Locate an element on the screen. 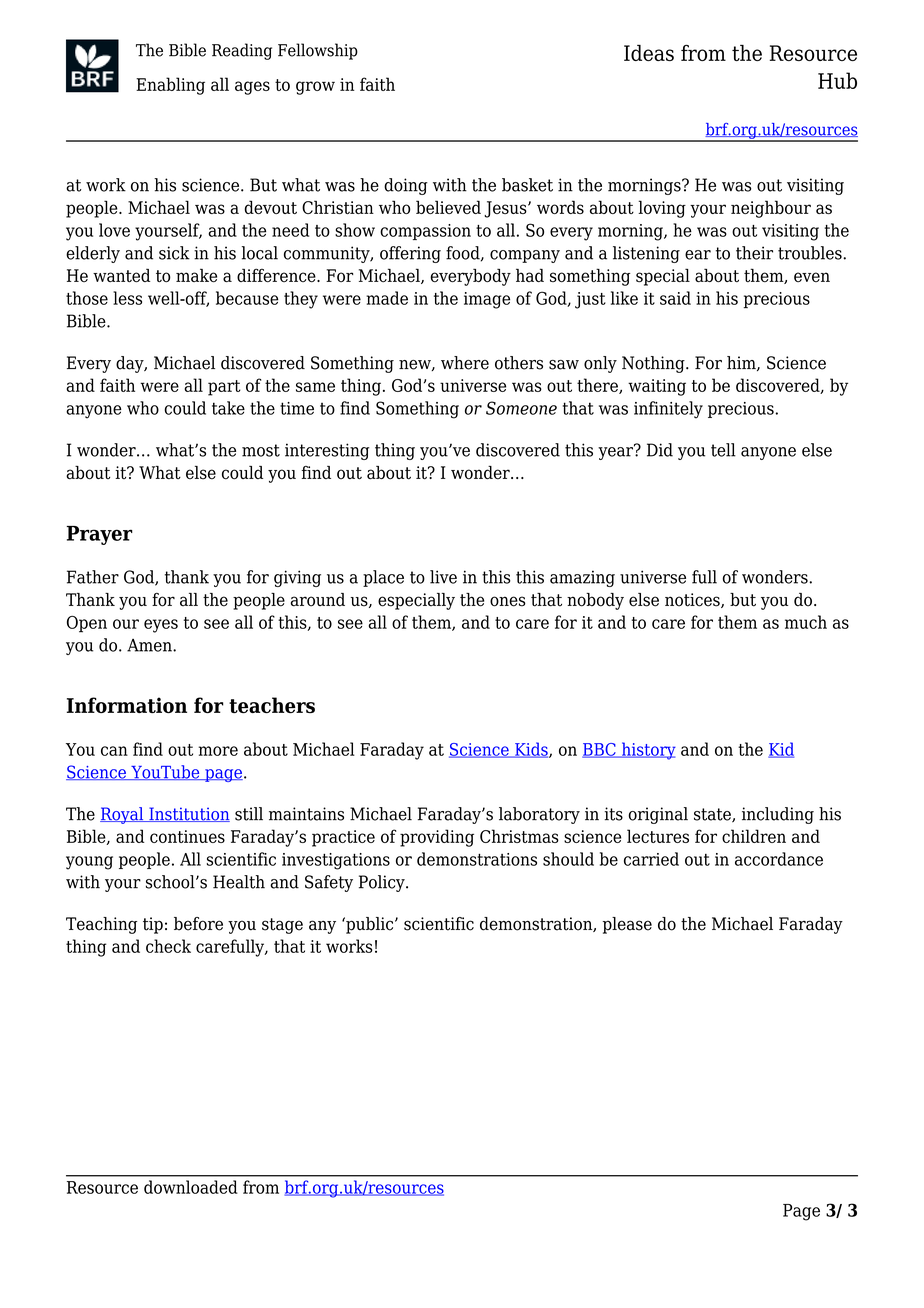 The image size is (924, 1308). eyes is located at coordinates (161, 626).
